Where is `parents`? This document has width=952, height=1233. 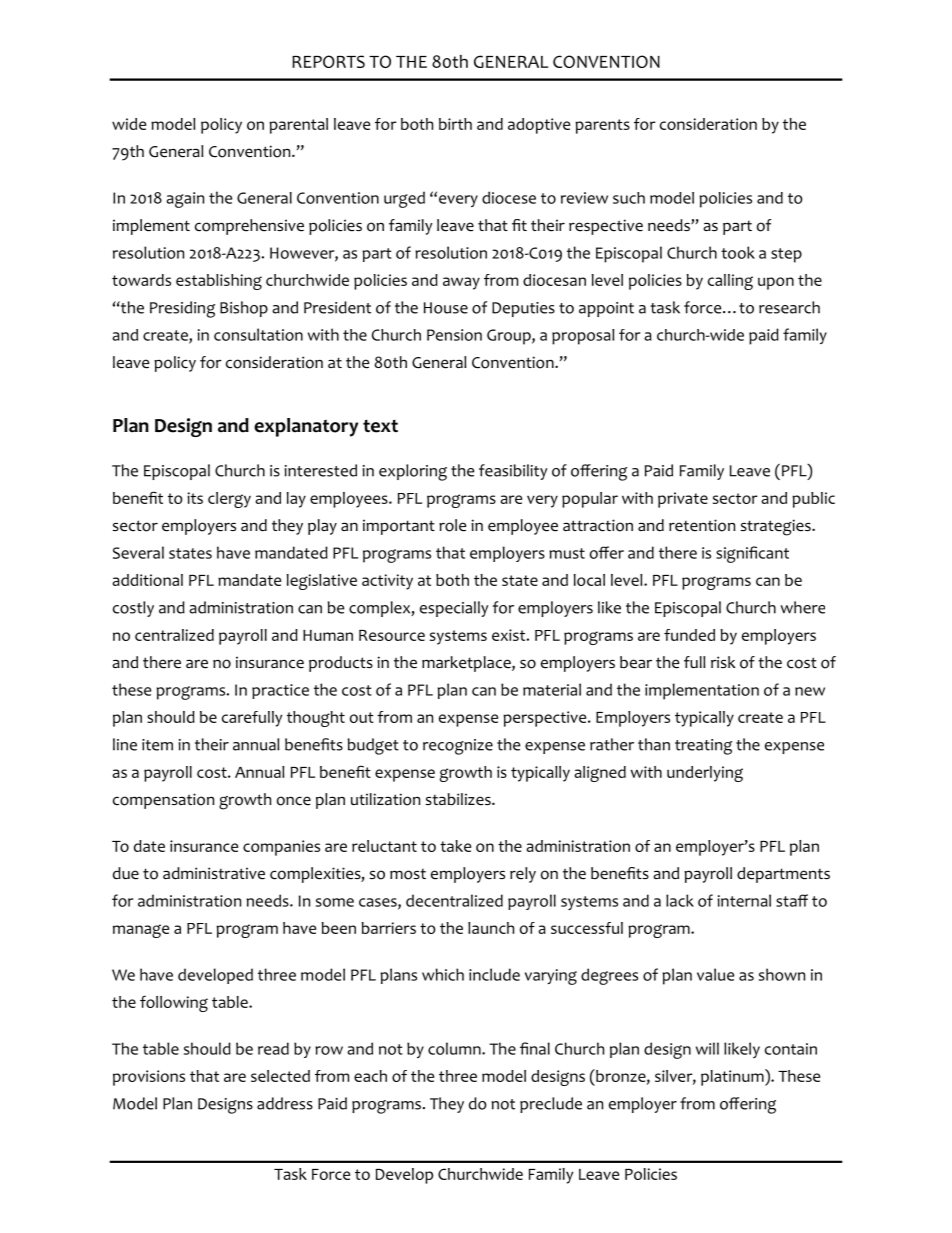 parents is located at coordinates (602, 126).
